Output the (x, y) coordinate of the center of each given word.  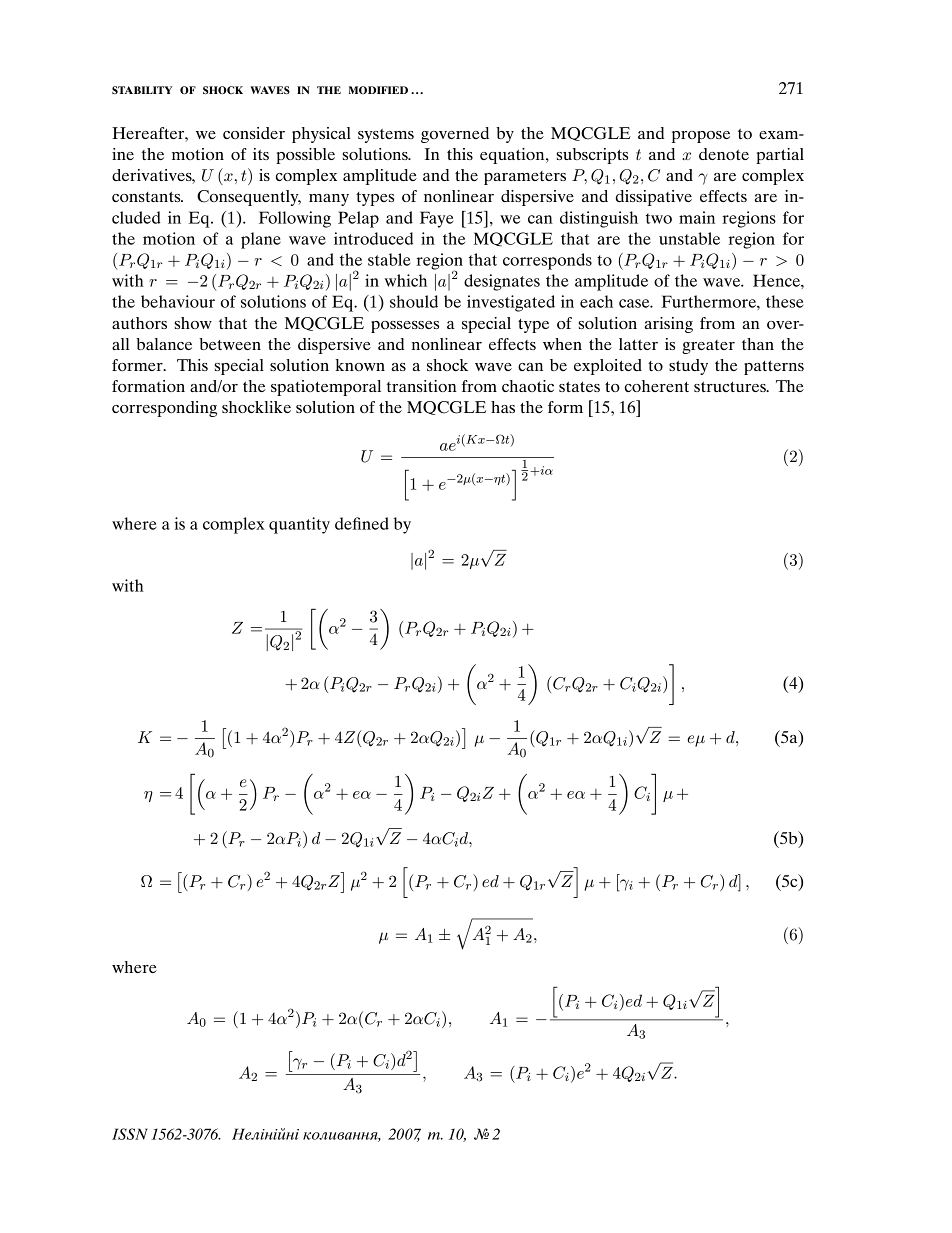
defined (362, 523)
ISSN (130, 1134)
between (230, 344)
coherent (657, 386)
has (503, 407)
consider (254, 133)
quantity (299, 525)
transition (422, 386)
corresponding (164, 409)
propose (701, 137)
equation (513, 156)
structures (731, 386)
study (688, 367)
